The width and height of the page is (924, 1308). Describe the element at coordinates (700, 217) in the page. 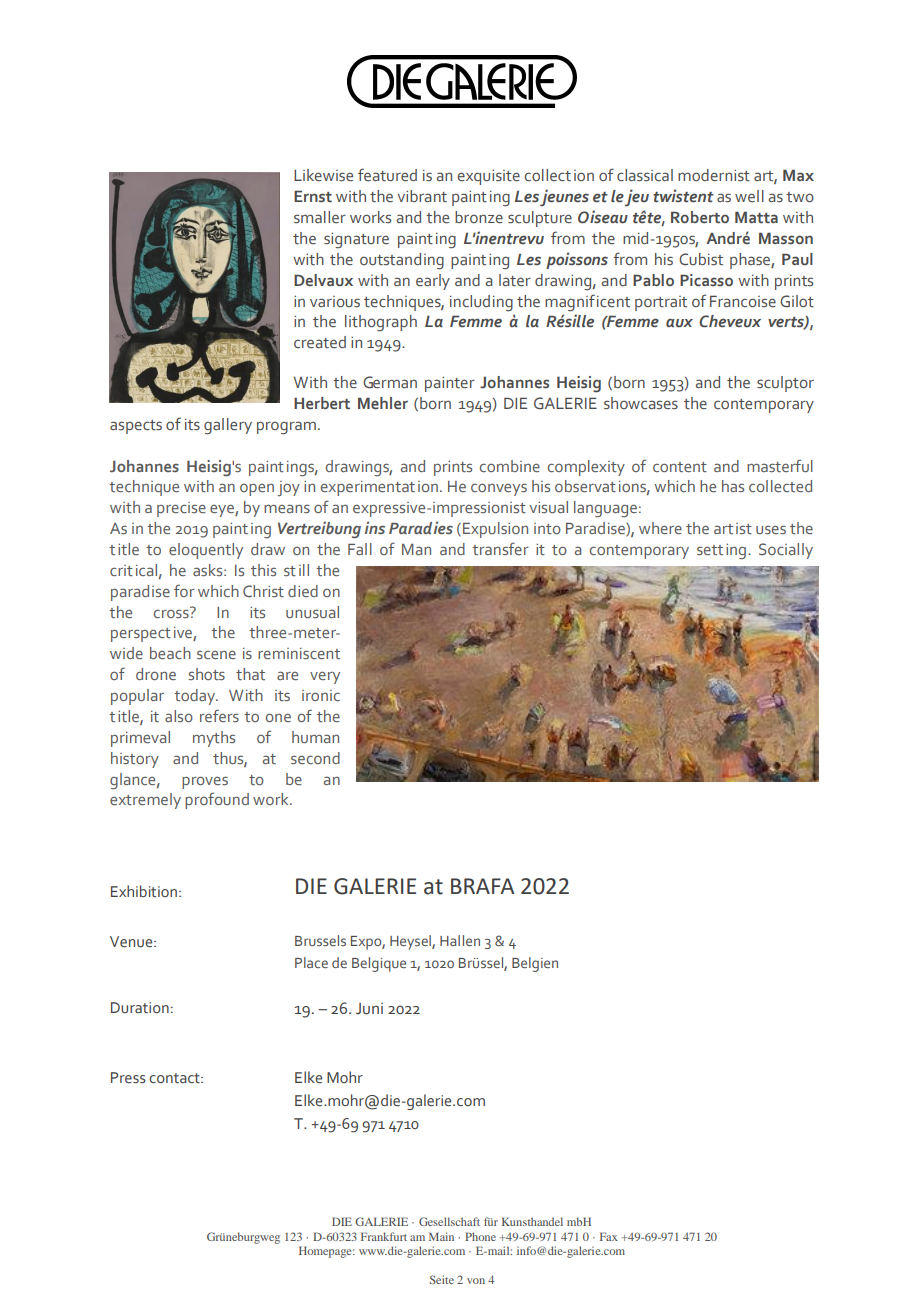

I see `Roberto` at that location.
